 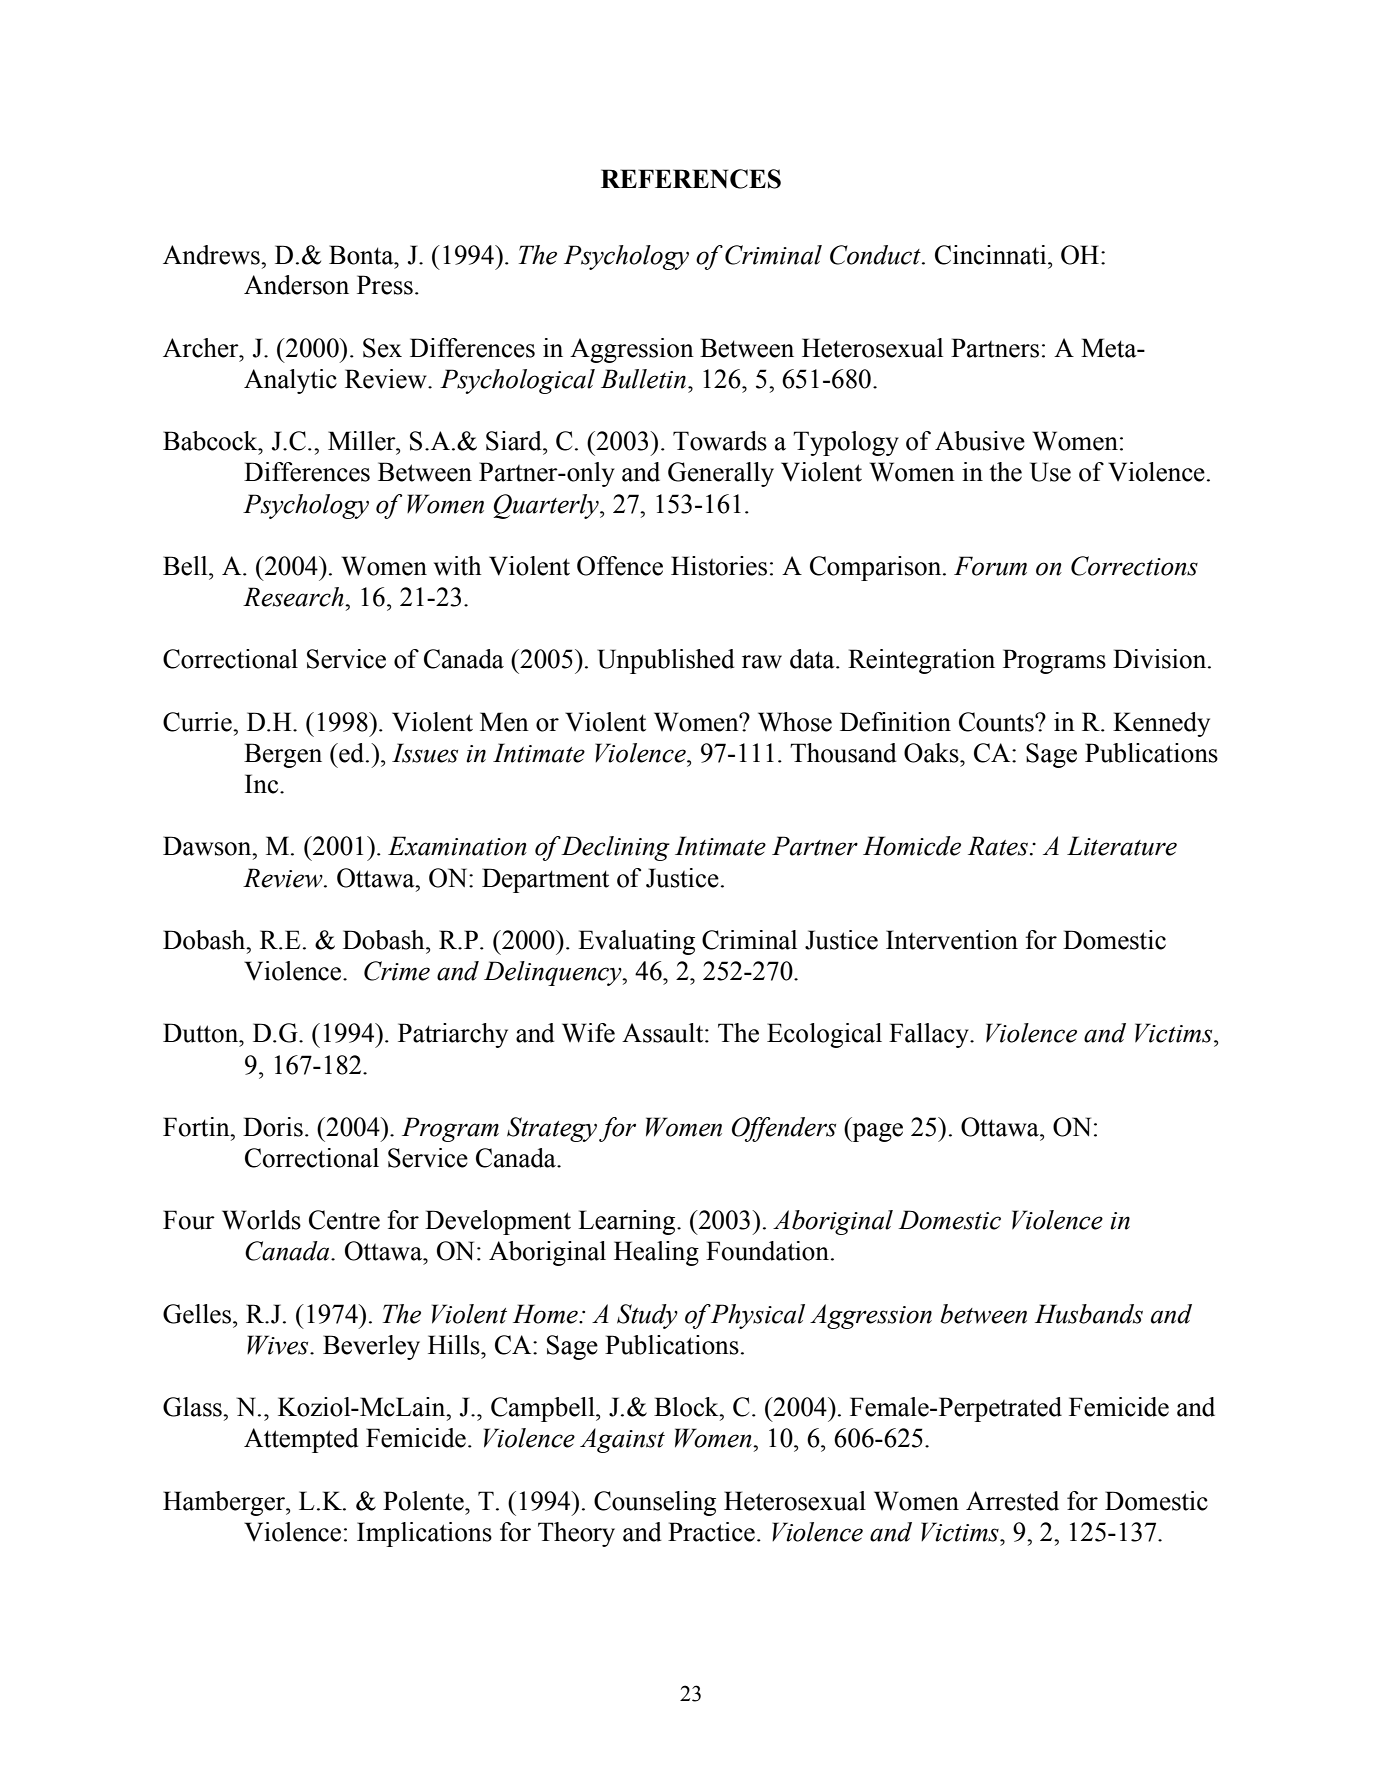 What do you see at coordinates (1050, 472) in the image?
I see `Use` at bounding box center [1050, 472].
